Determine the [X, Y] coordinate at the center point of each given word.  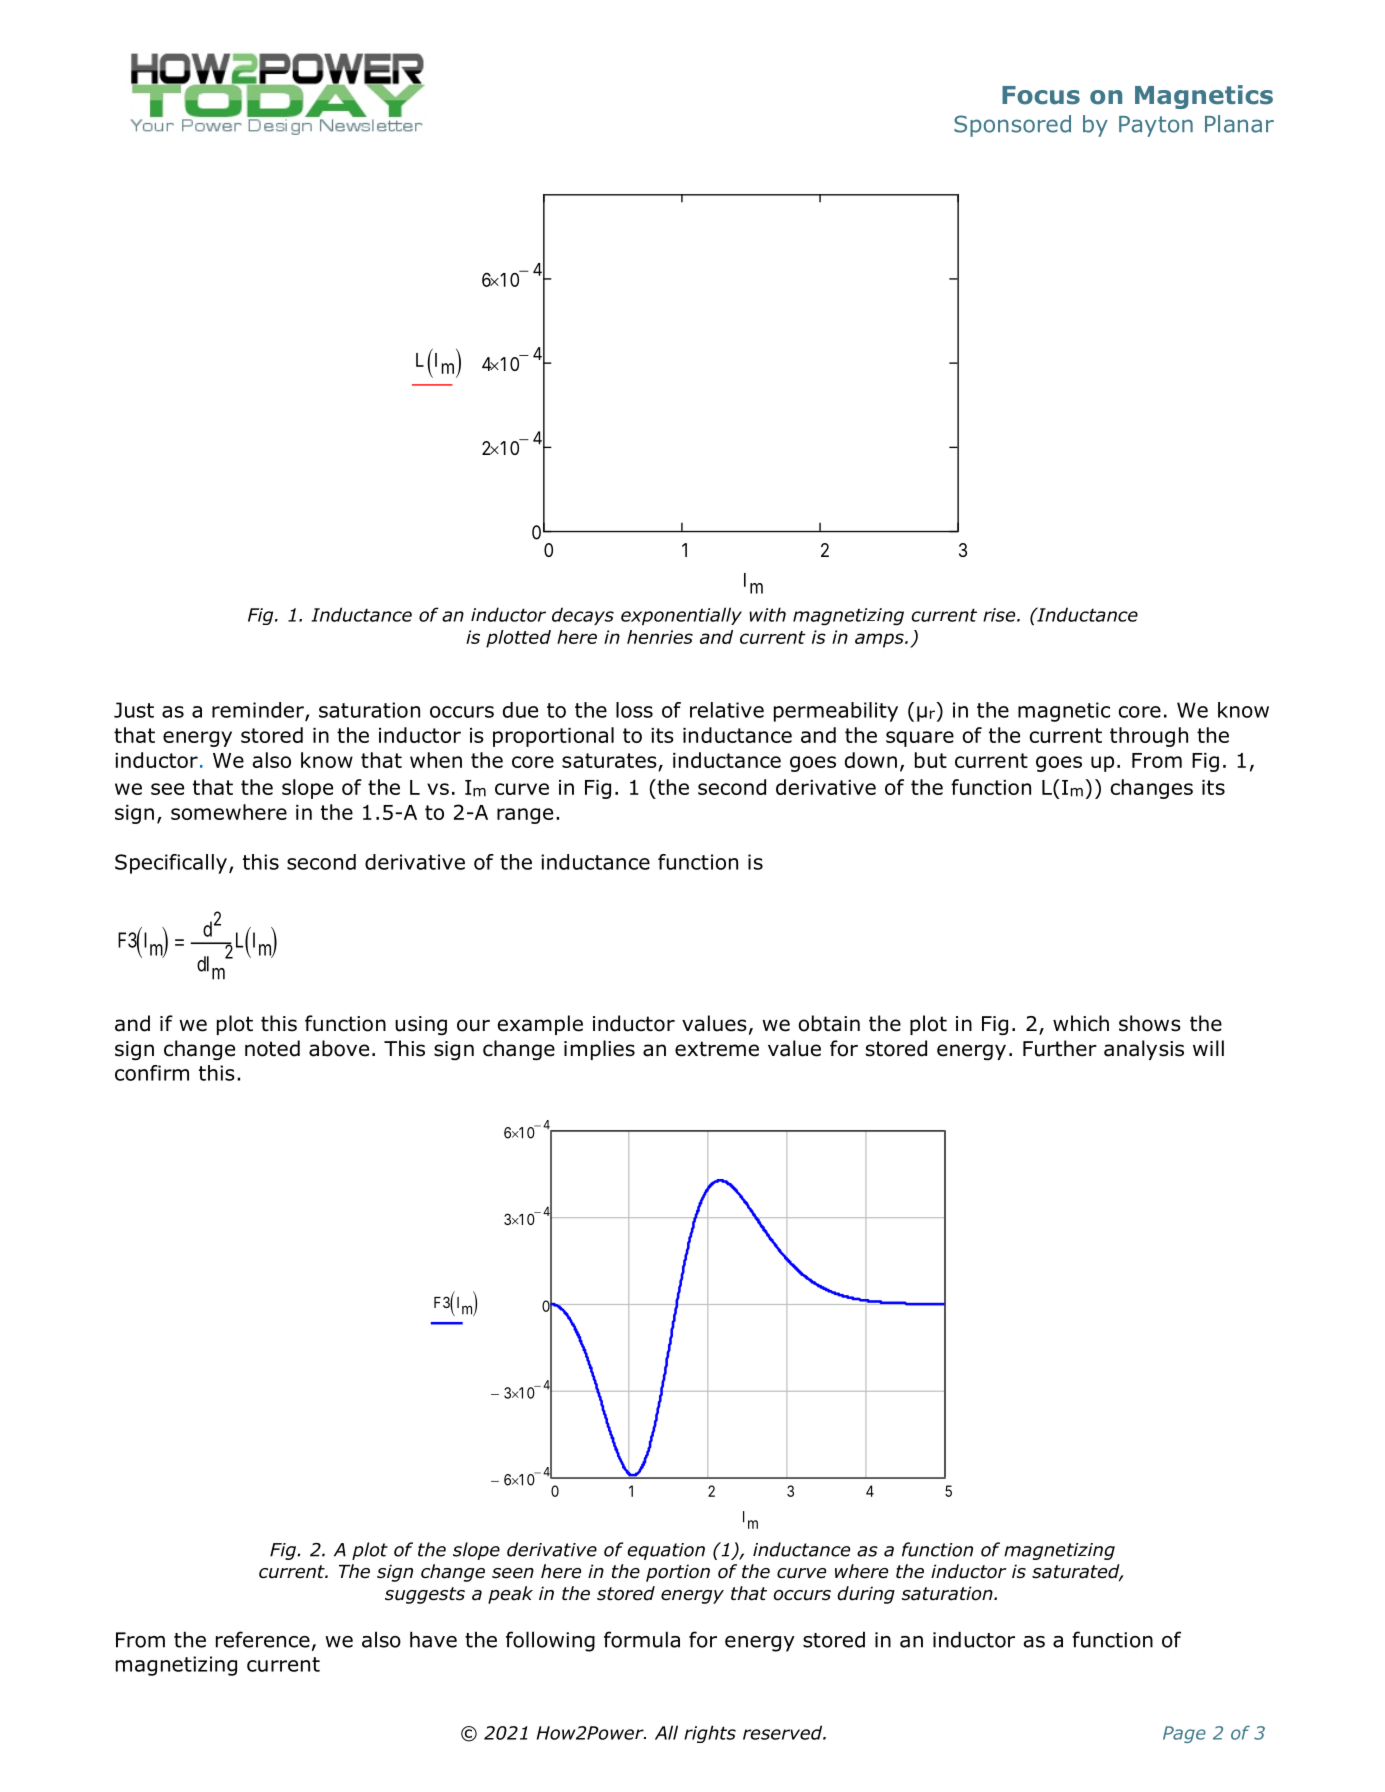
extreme [717, 1049]
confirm [152, 1073]
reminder [259, 711]
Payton [1156, 126]
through [1149, 737]
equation [666, 1551]
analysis [1144, 1050]
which [1081, 1023]
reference [263, 1639]
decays [583, 616]
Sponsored [1012, 126]
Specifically [171, 864]
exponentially [681, 616]
